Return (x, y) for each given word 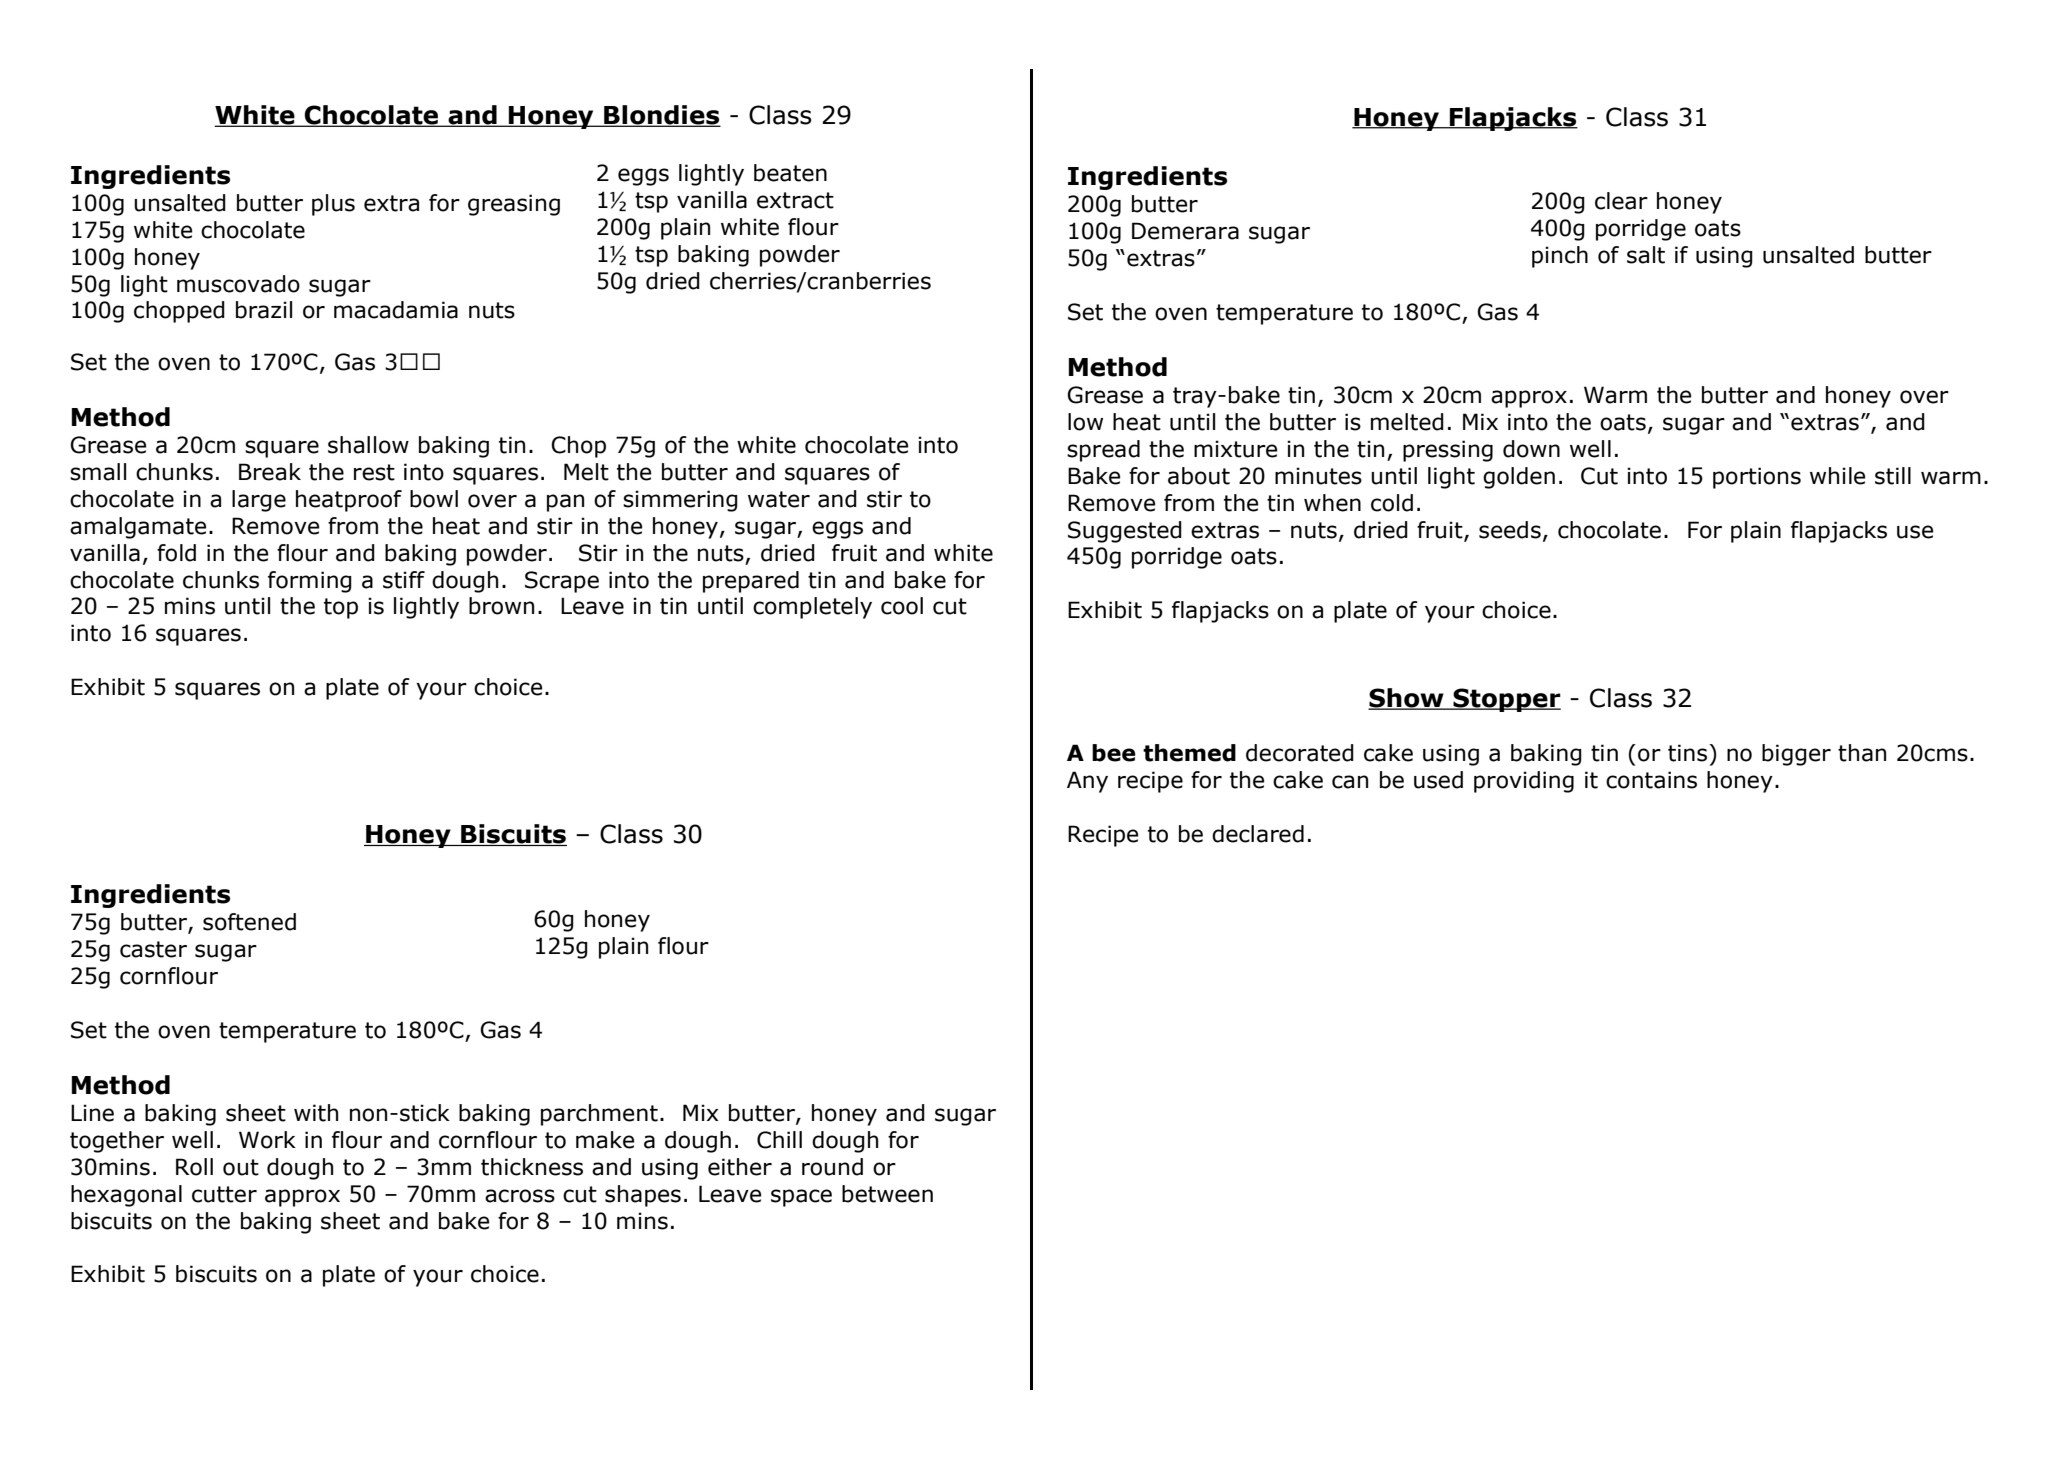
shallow (368, 445)
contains (1651, 780)
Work (267, 1140)
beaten (790, 173)
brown (501, 606)
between (887, 1194)
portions (1757, 478)
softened (249, 922)
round (832, 1167)
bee (1114, 753)
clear (1621, 201)
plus (333, 205)
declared (1258, 834)
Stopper (1506, 700)
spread (1103, 451)
